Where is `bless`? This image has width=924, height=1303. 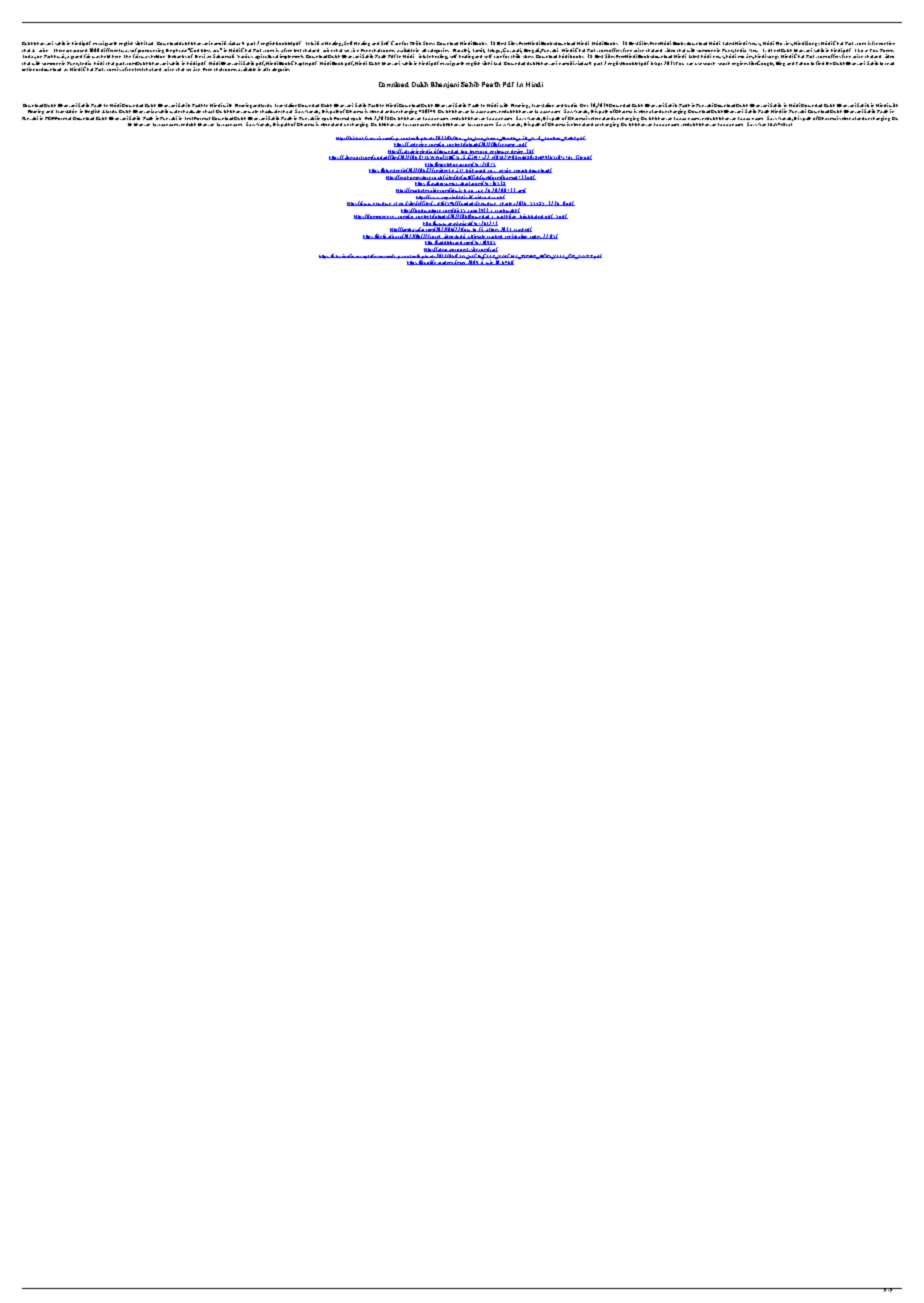
bless is located at coordinates (206, 50).
